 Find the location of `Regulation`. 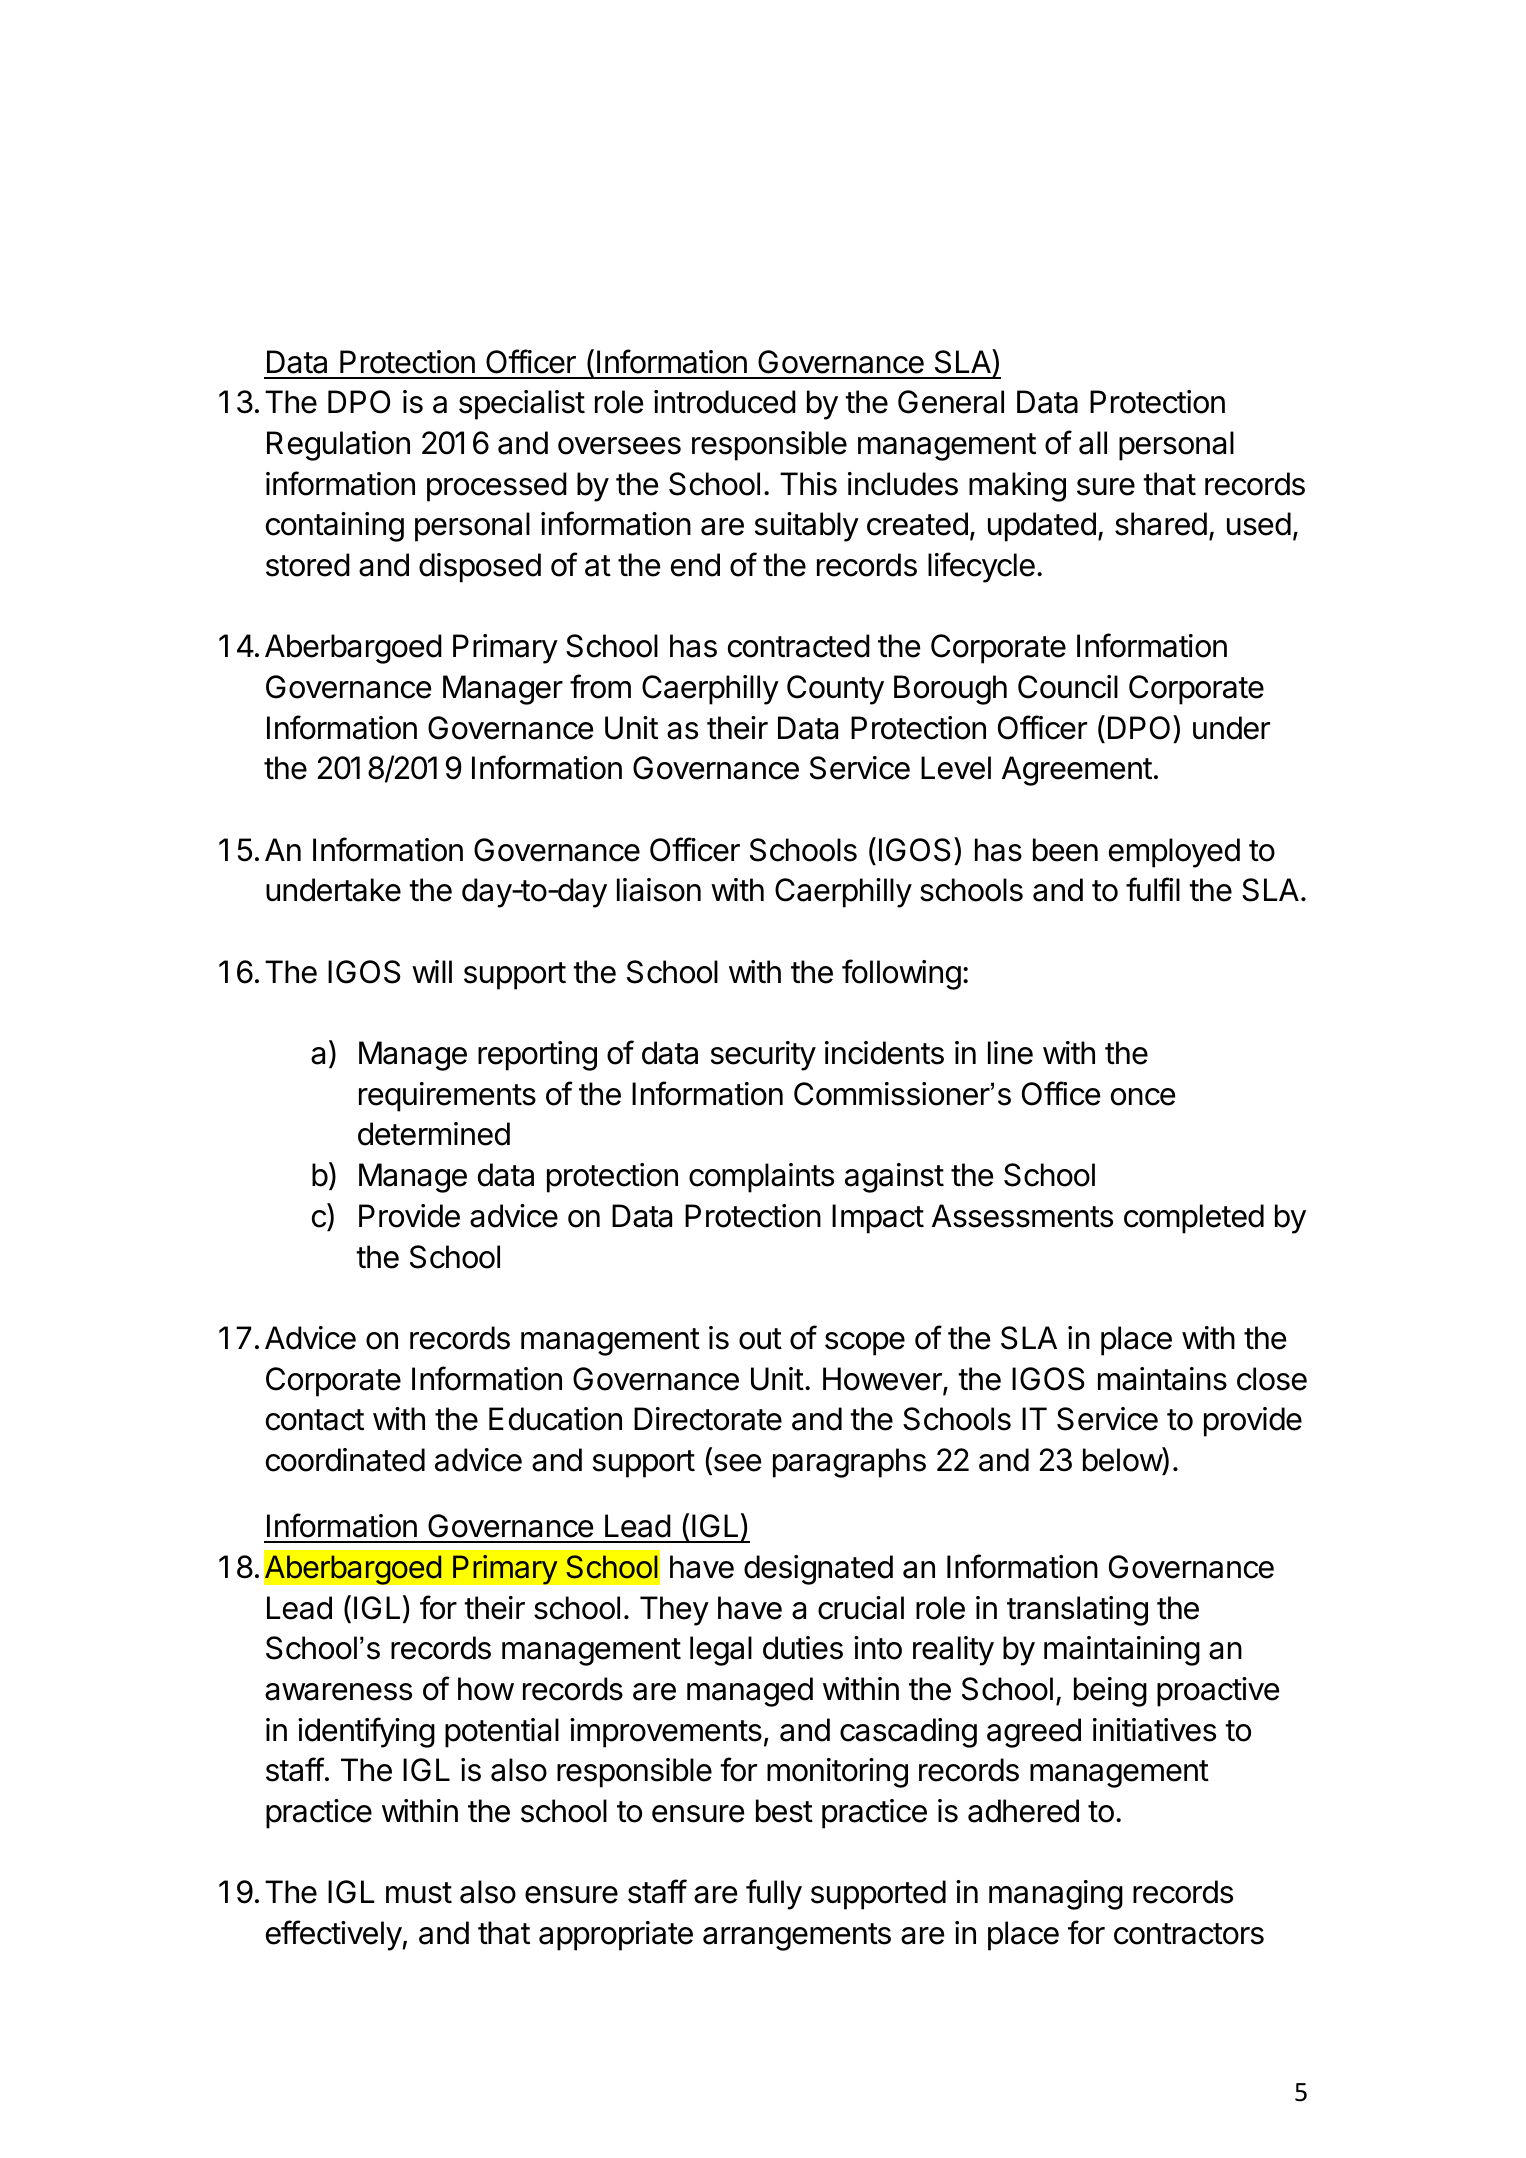

Regulation is located at coordinates (338, 446).
